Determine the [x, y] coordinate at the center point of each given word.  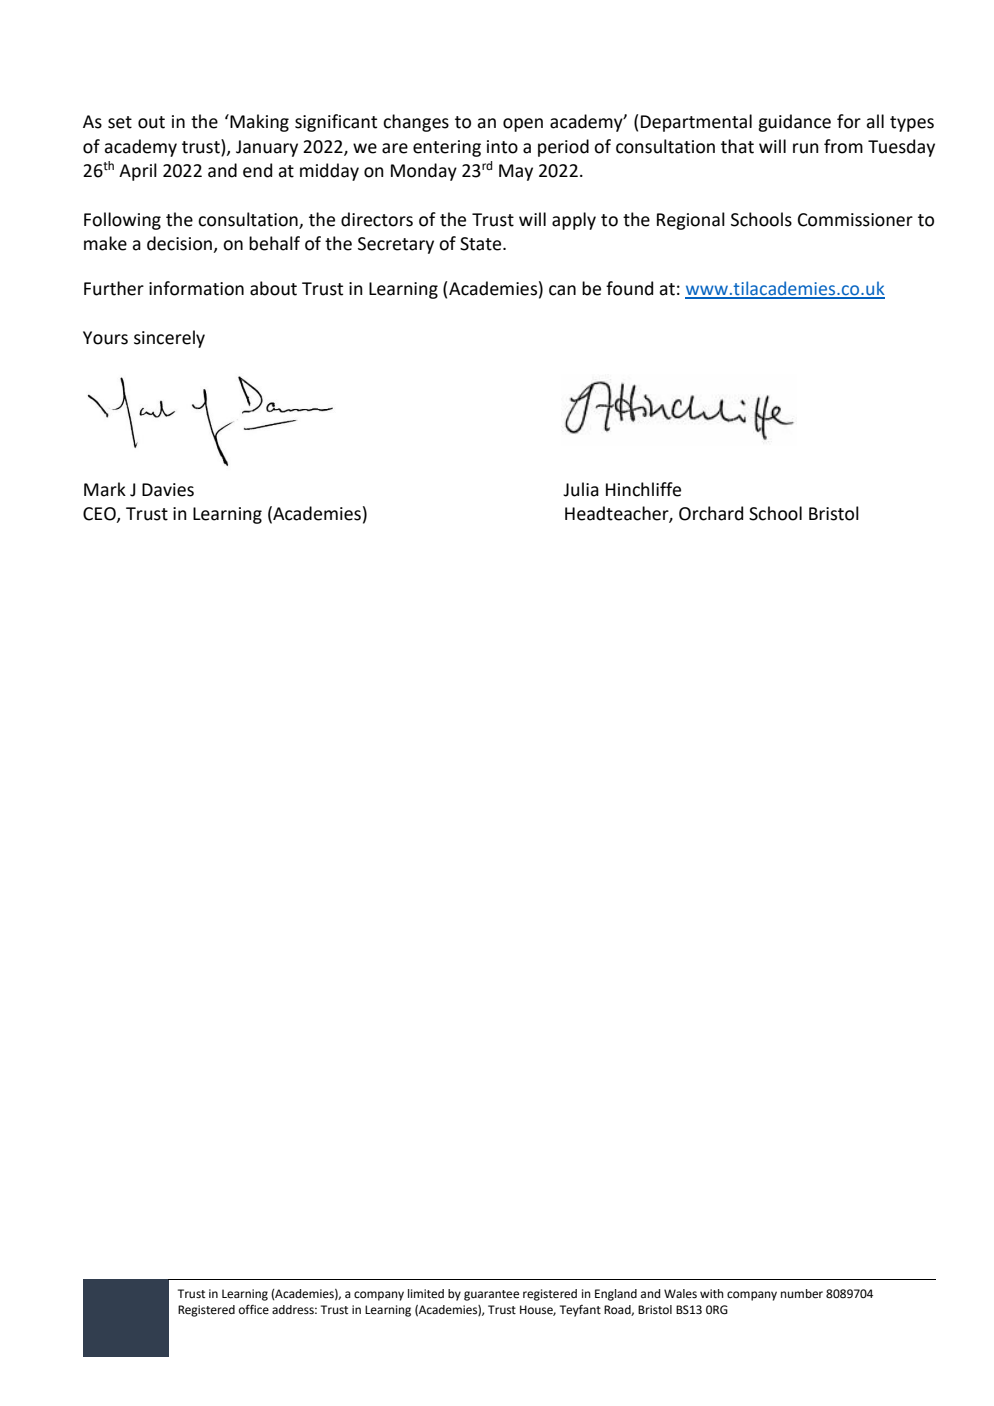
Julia [581, 489]
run [806, 148]
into [502, 147]
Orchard [711, 513]
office [254, 1309]
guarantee [491, 1295]
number [802, 1294]
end [257, 170]
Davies [168, 490]
